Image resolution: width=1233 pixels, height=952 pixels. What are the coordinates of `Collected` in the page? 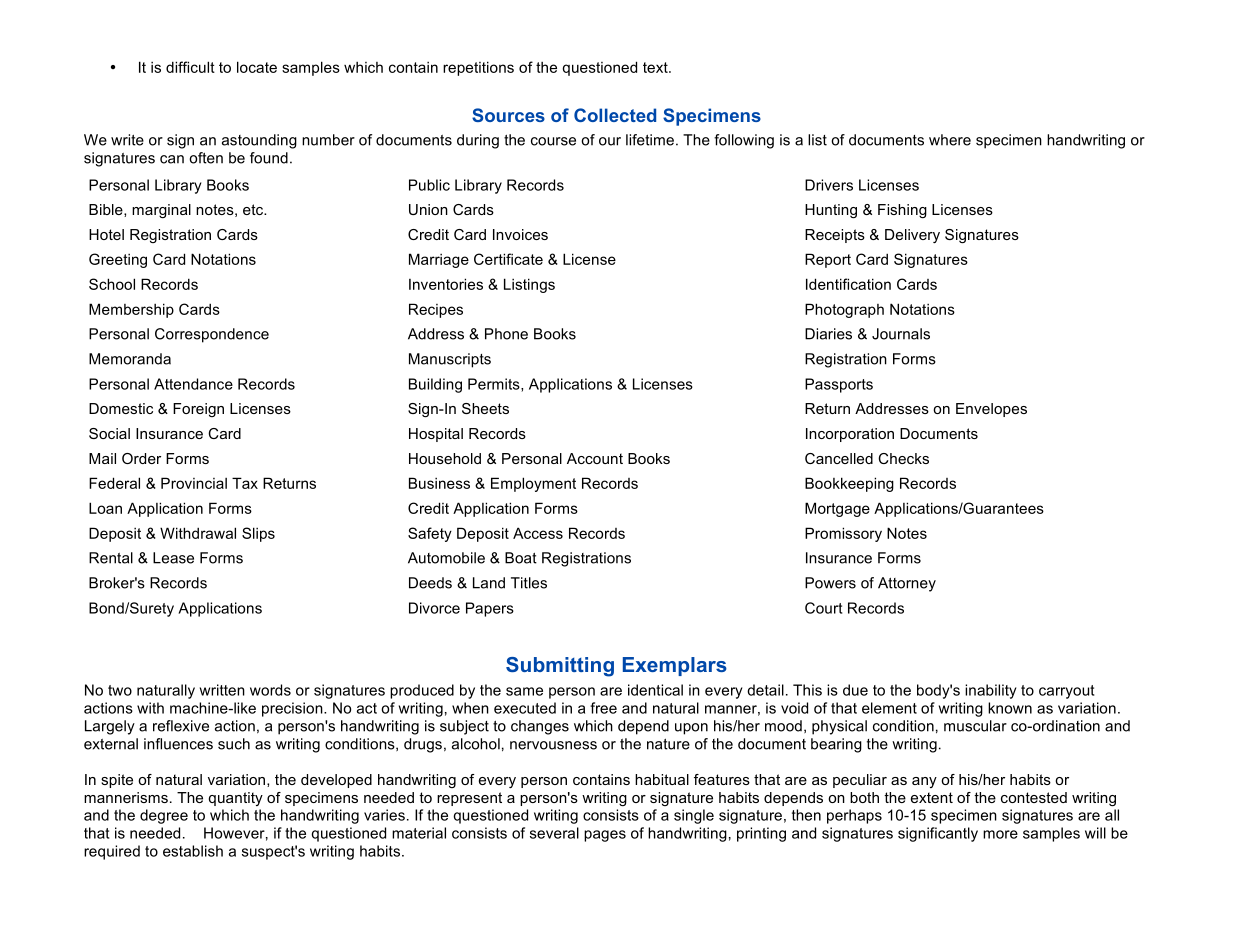 It's located at (615, 115).
